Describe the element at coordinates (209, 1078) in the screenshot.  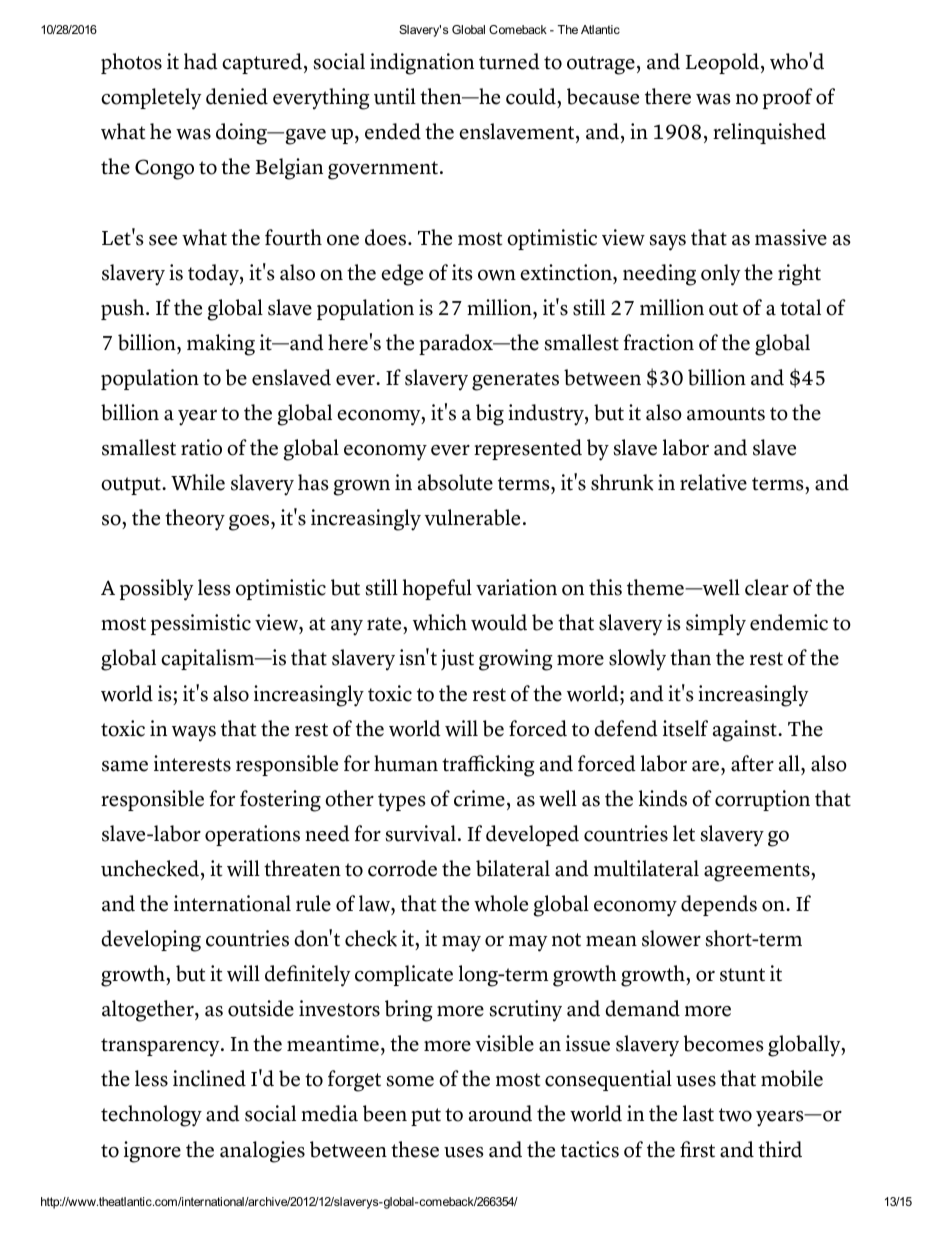
I see `inclined` at that location.
